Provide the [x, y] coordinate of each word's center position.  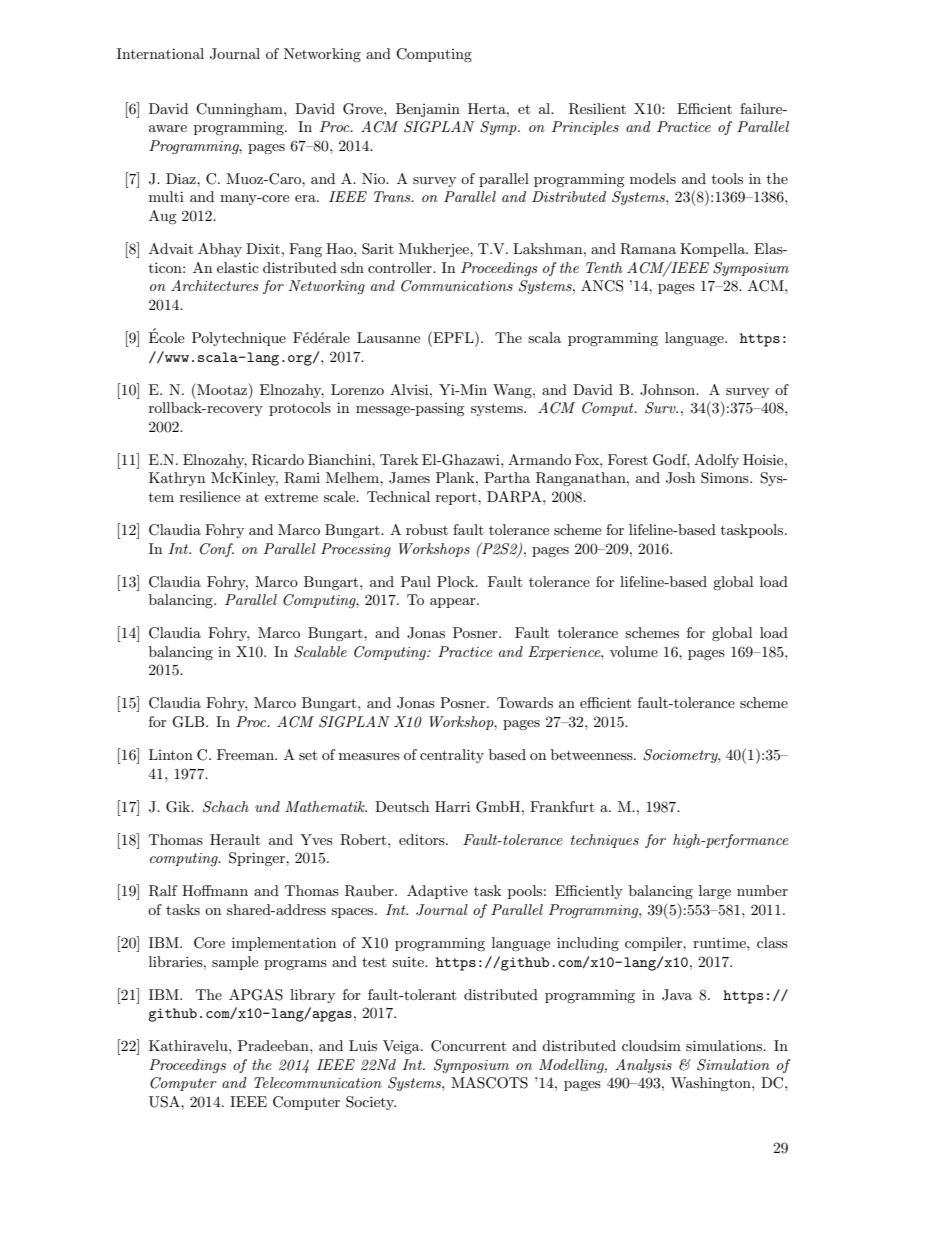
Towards [525, 702]
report [457, 499]
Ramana [648, 249]
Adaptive [437, 892]
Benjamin [428, 110]
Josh [680, 478]
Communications [457, 286]
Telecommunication [318, 1082]
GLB [189, 722]
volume [634, 651]
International [160, 53]
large [715, 892]
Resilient [597, 109]
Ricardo [278, 460]
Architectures [215, 285]
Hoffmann [215, 890]
